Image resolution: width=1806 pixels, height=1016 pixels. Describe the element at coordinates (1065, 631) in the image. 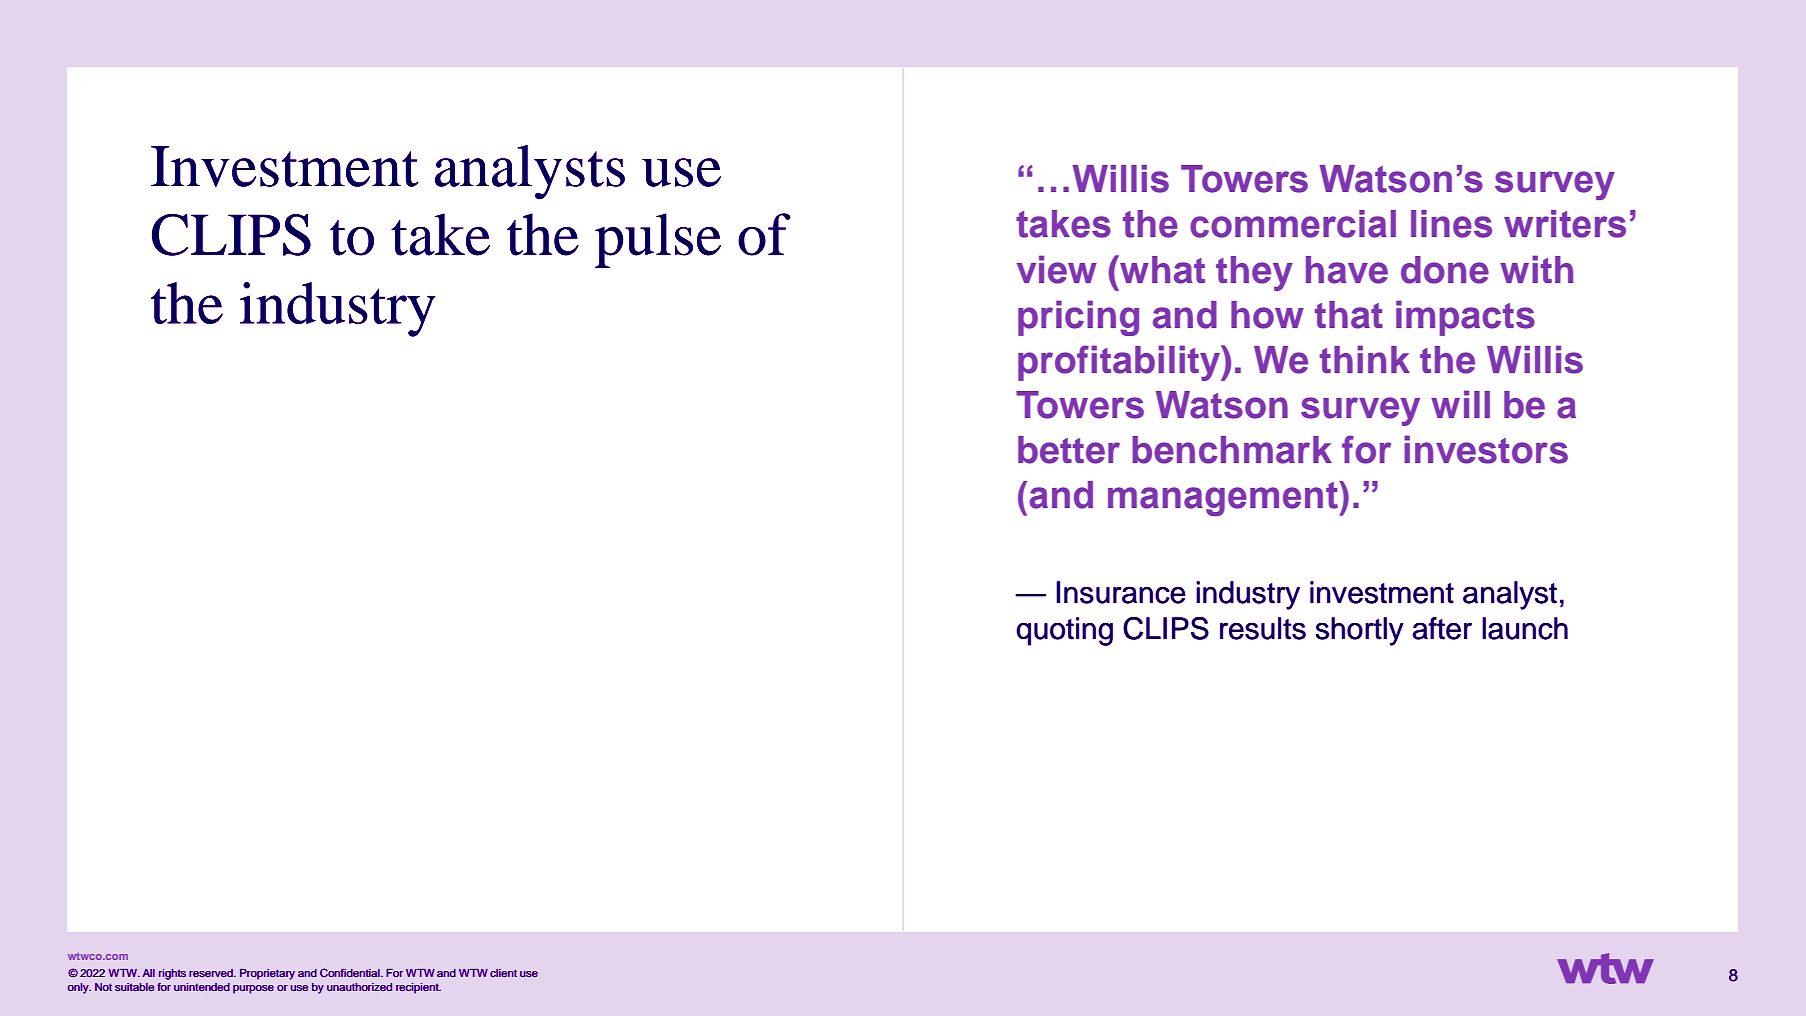

I see `quoting` at that location.
